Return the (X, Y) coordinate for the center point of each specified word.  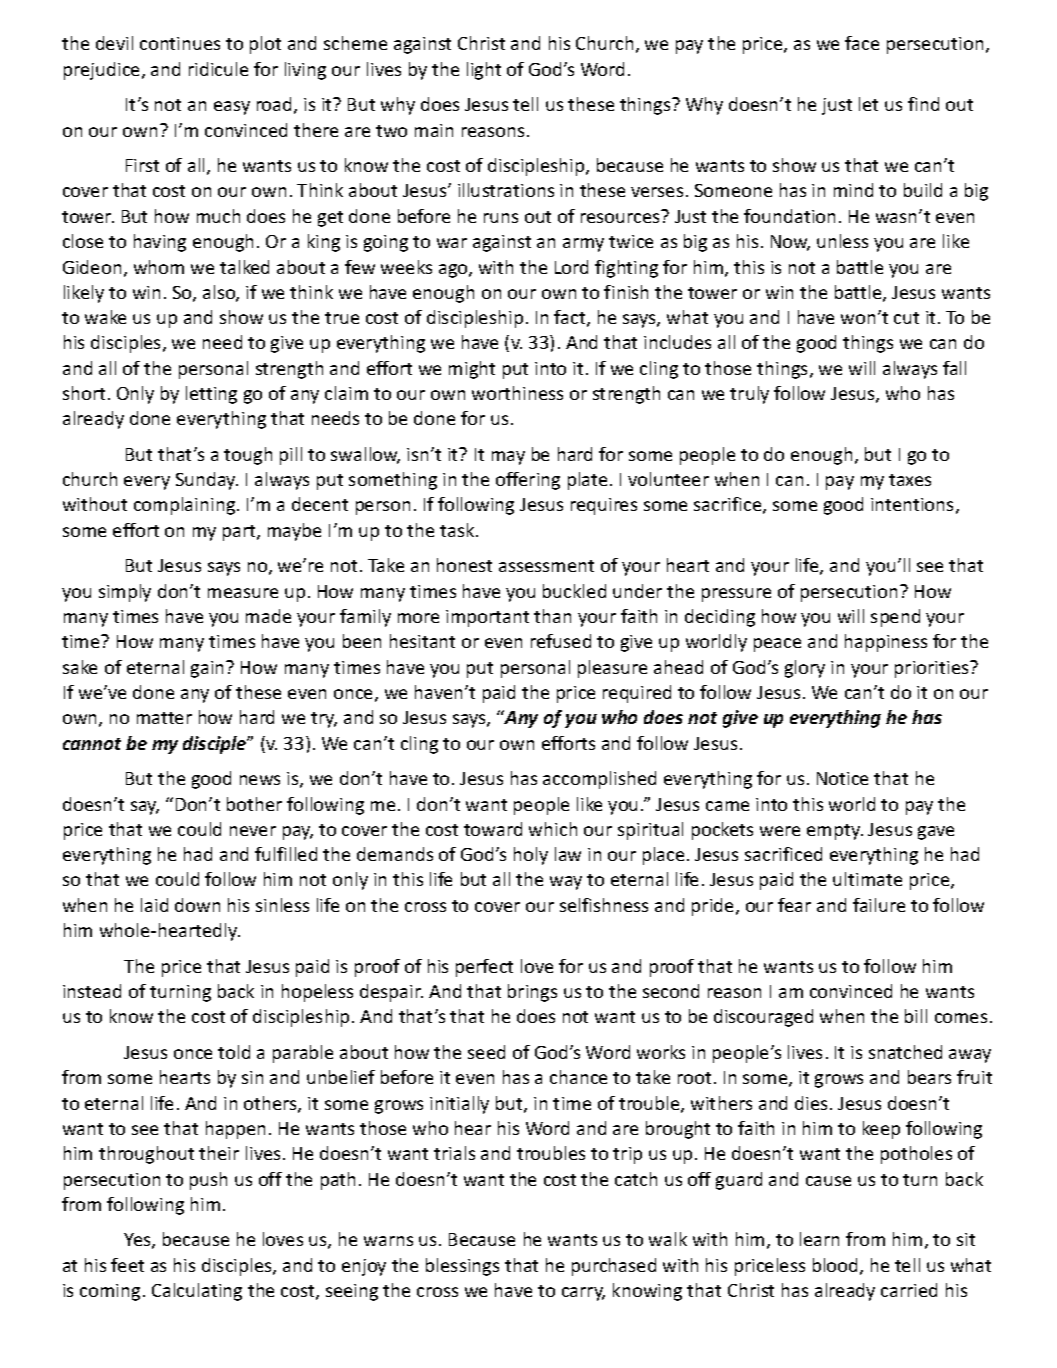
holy (531, 856)
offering (528, 481)
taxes (910, 480)
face (862, 43)
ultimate (867, 879)
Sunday (207, 481)
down (197, 905)
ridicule (218, 69)
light (484, 71)
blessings (462, 1267)
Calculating (197, 1292)
